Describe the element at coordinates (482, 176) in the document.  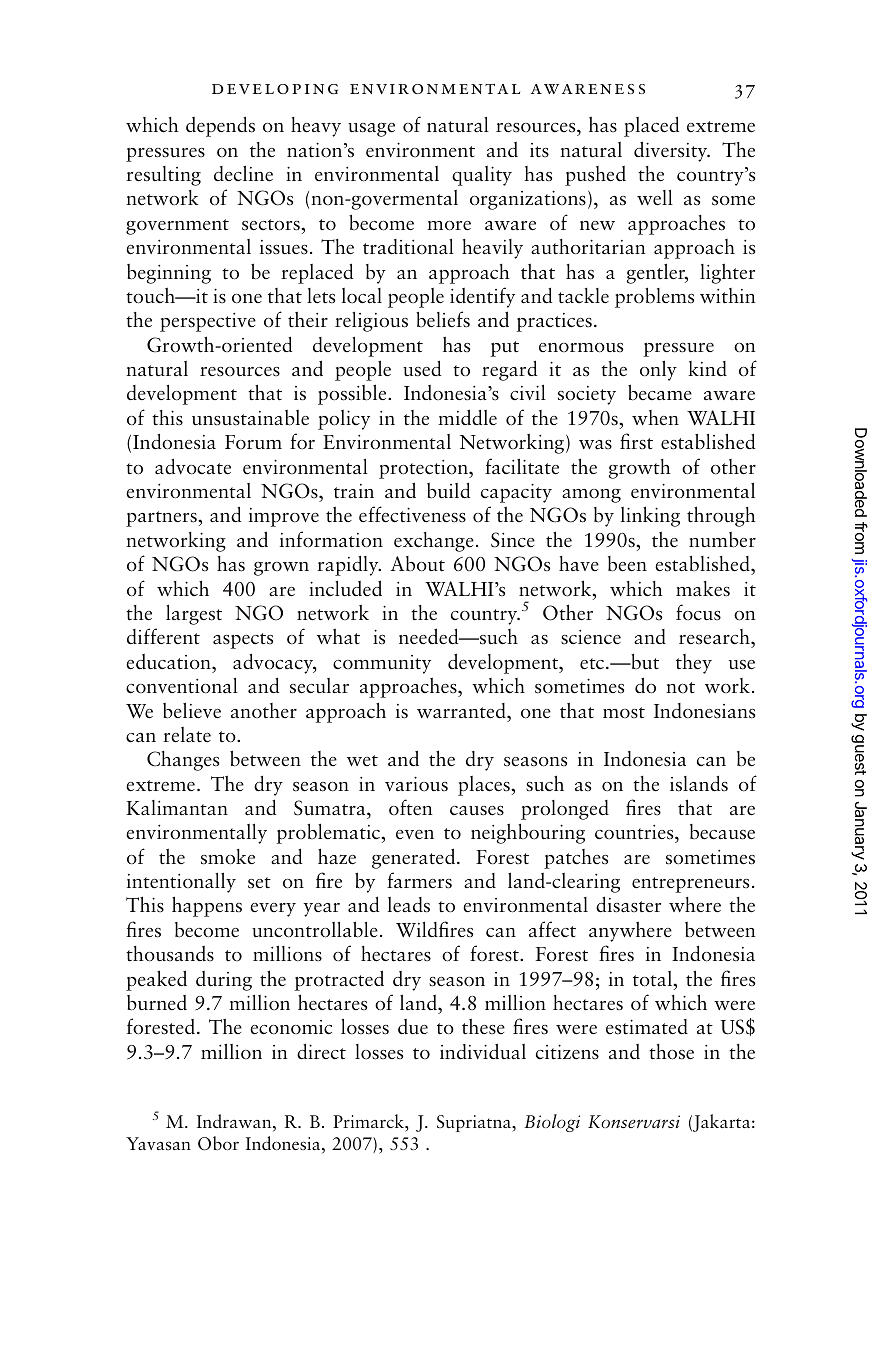
I see `quality` at that location.
